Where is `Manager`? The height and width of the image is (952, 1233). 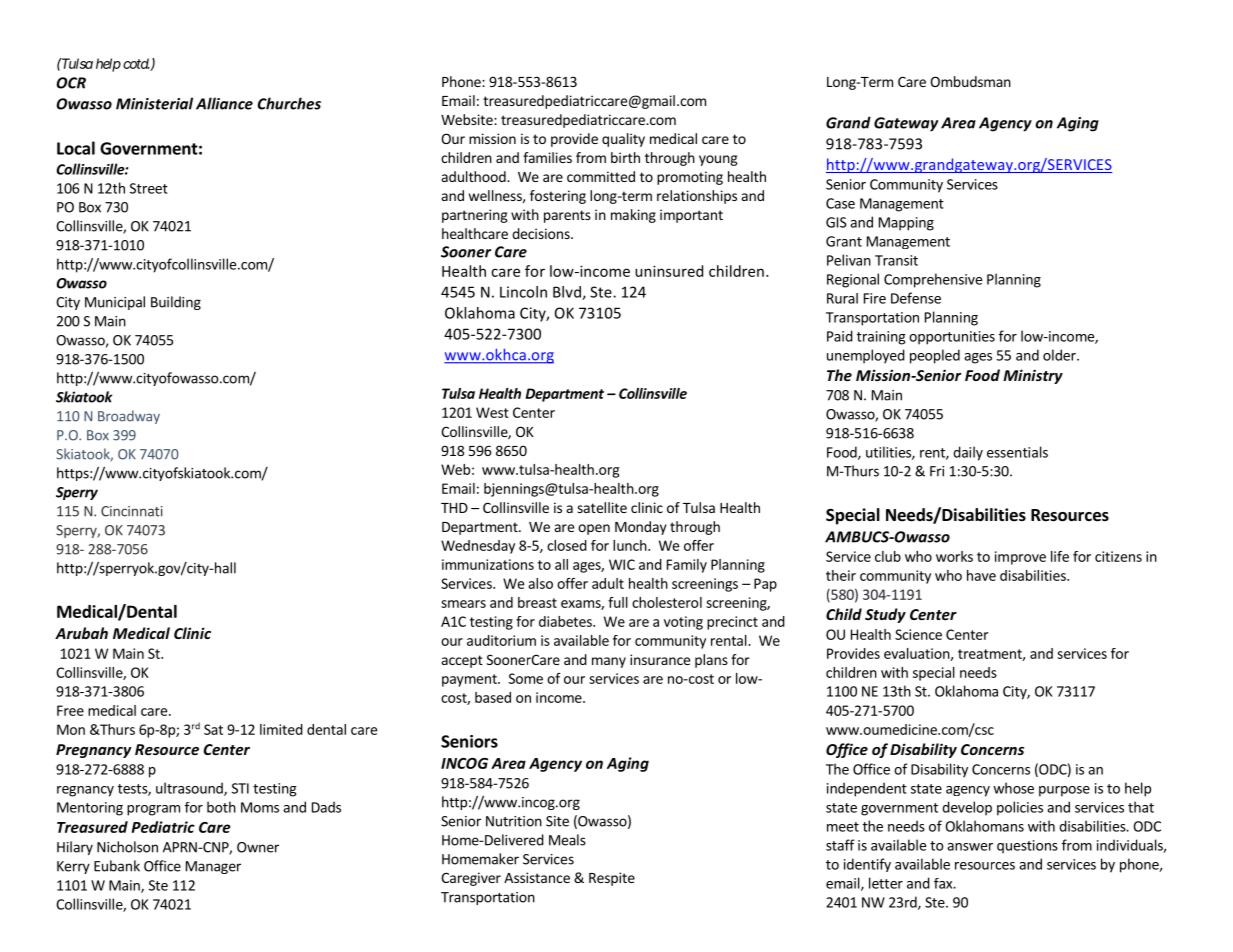
Manager is located at coordinates (213, 867).
